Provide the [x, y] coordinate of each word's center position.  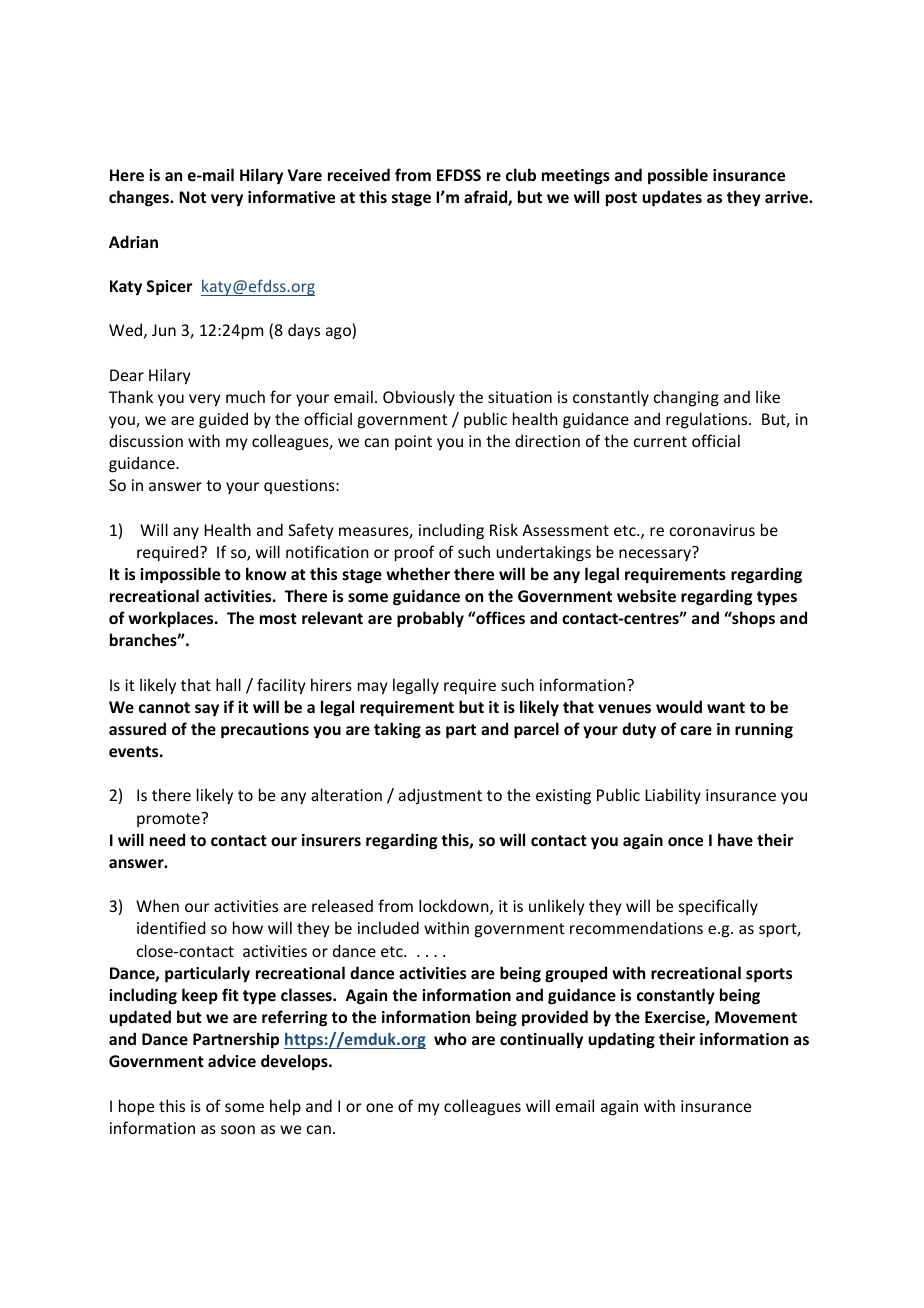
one [379, 1107]
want [726, 707]
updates [672, 198]
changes [140, 198]
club [521, 174]
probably [430, 619]
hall [228, 684]
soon [238, 1129]
